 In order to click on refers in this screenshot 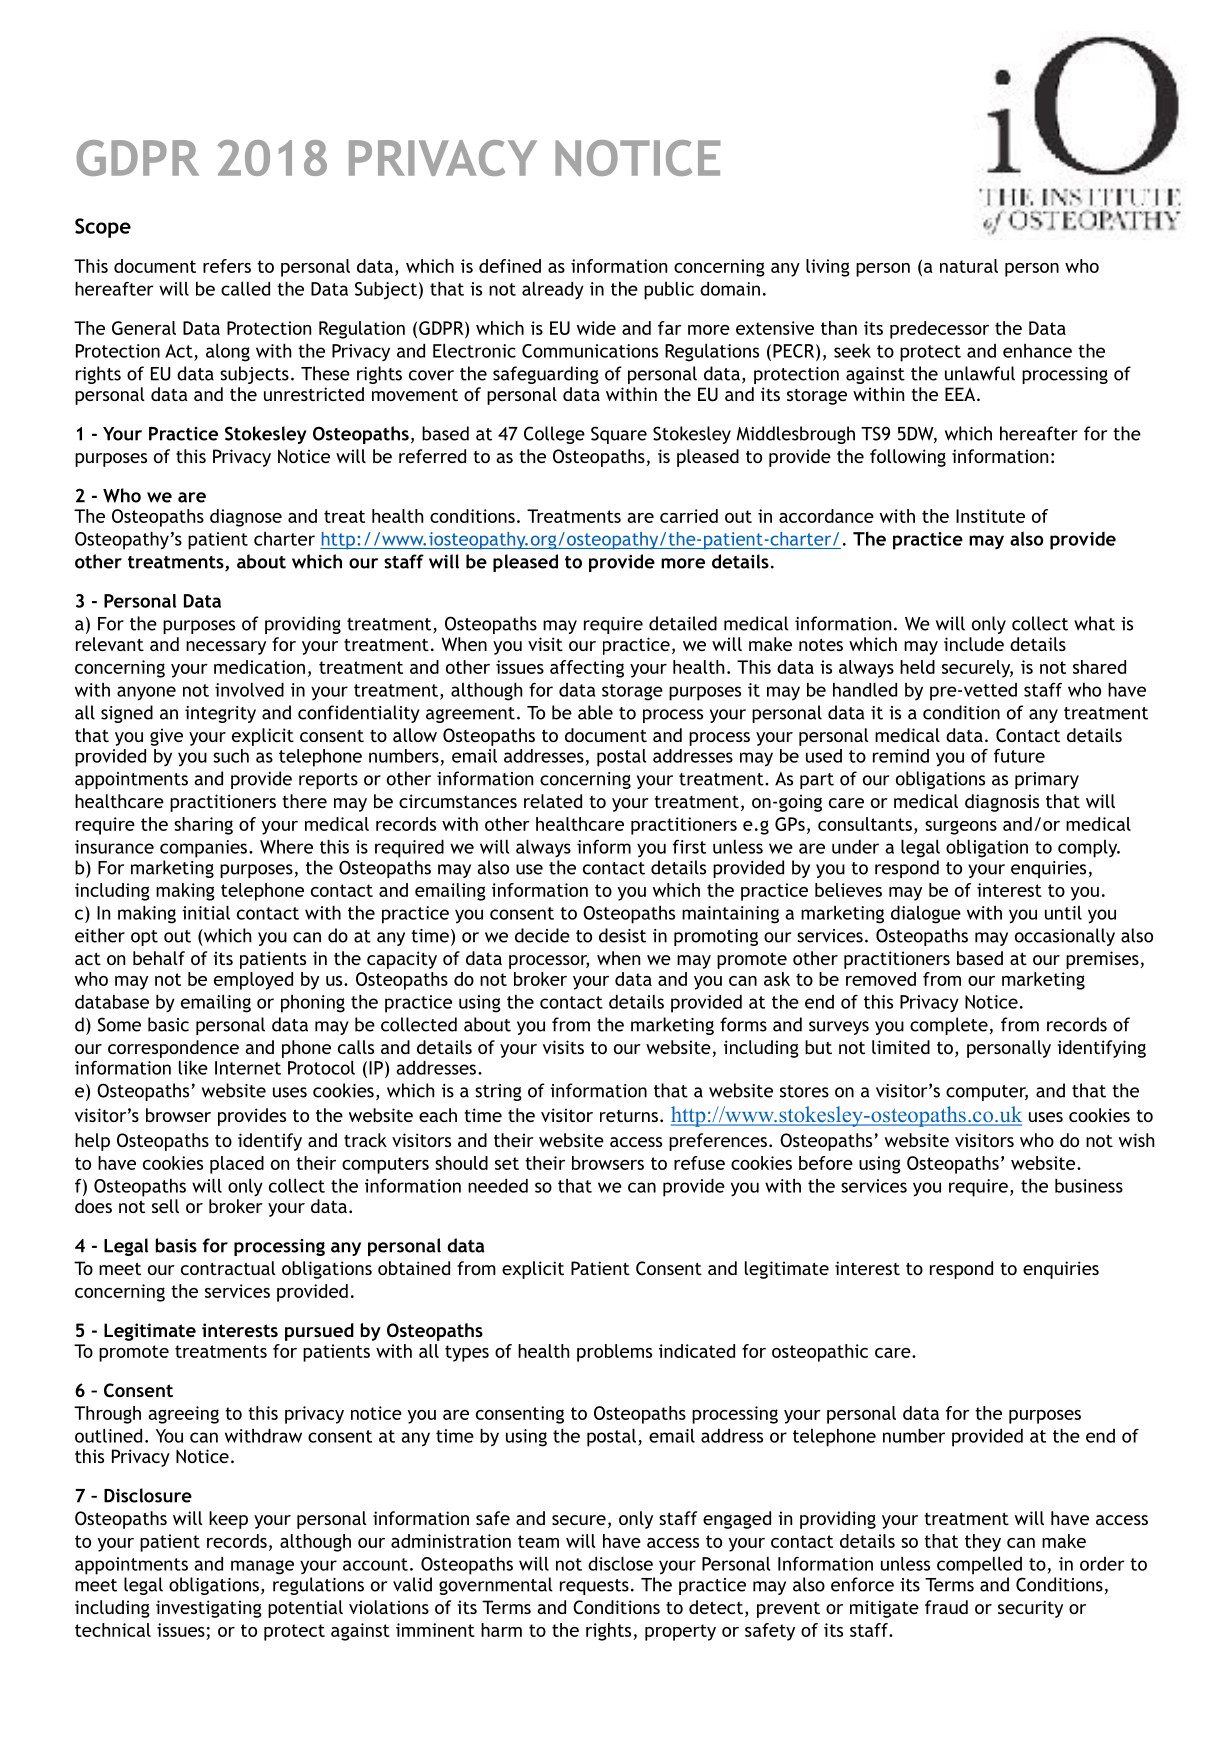, I will do `click(227, 266)`.
